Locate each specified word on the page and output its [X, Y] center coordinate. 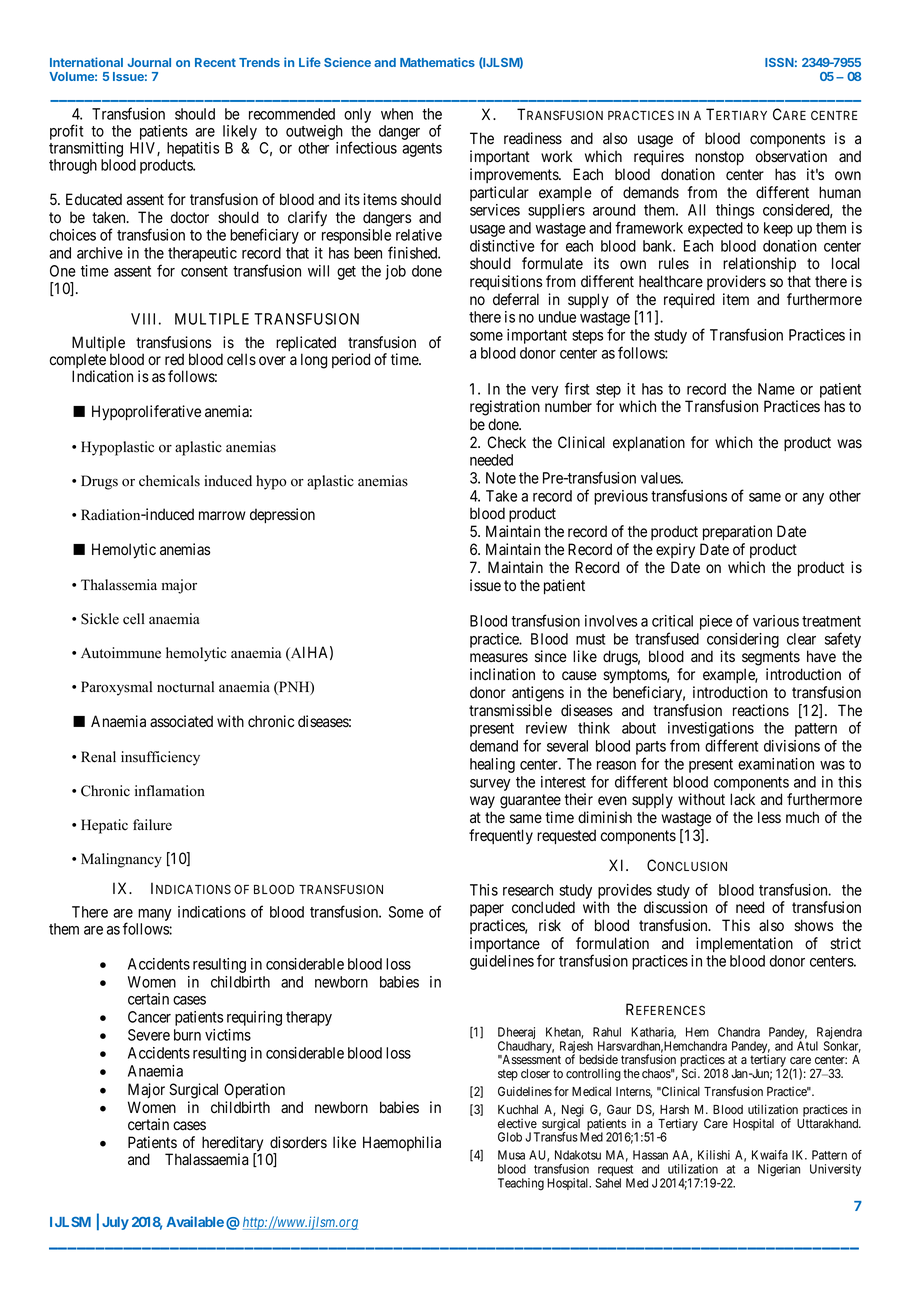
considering [743, 640]
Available [195, 1221]
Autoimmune [121, 653]
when [397, 114]
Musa [511, 1155]
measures [499, 658]
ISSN [779, 62]
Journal [149, 62]
